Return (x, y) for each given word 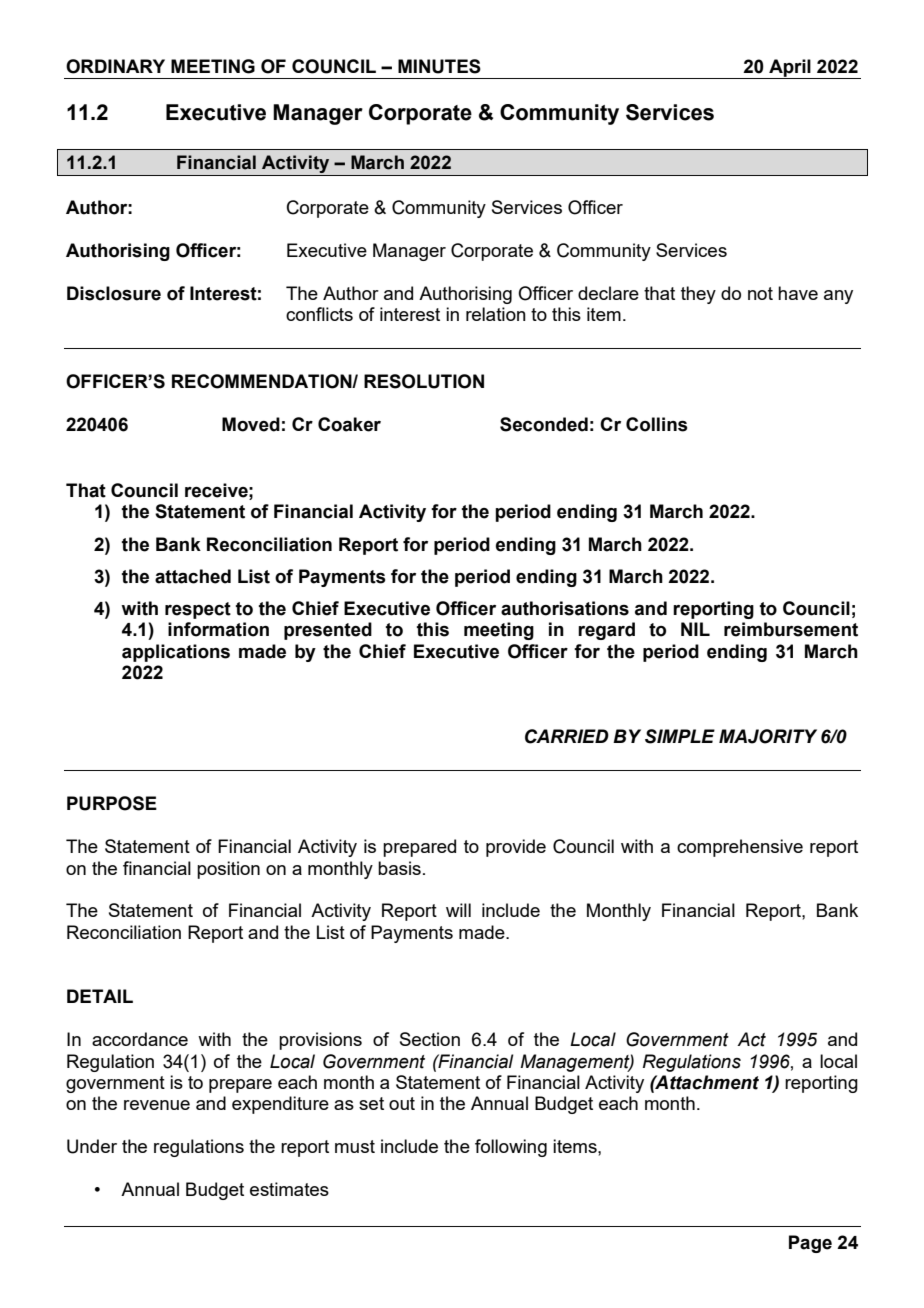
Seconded (544, 424)
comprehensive (740, 848)
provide (516, 848)
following (511, 1148)
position (228, 870)
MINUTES (439, 66)
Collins (657, 424)
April (790, 69)
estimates (289, 1189)
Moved (251, 424)
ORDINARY (115, 66)
